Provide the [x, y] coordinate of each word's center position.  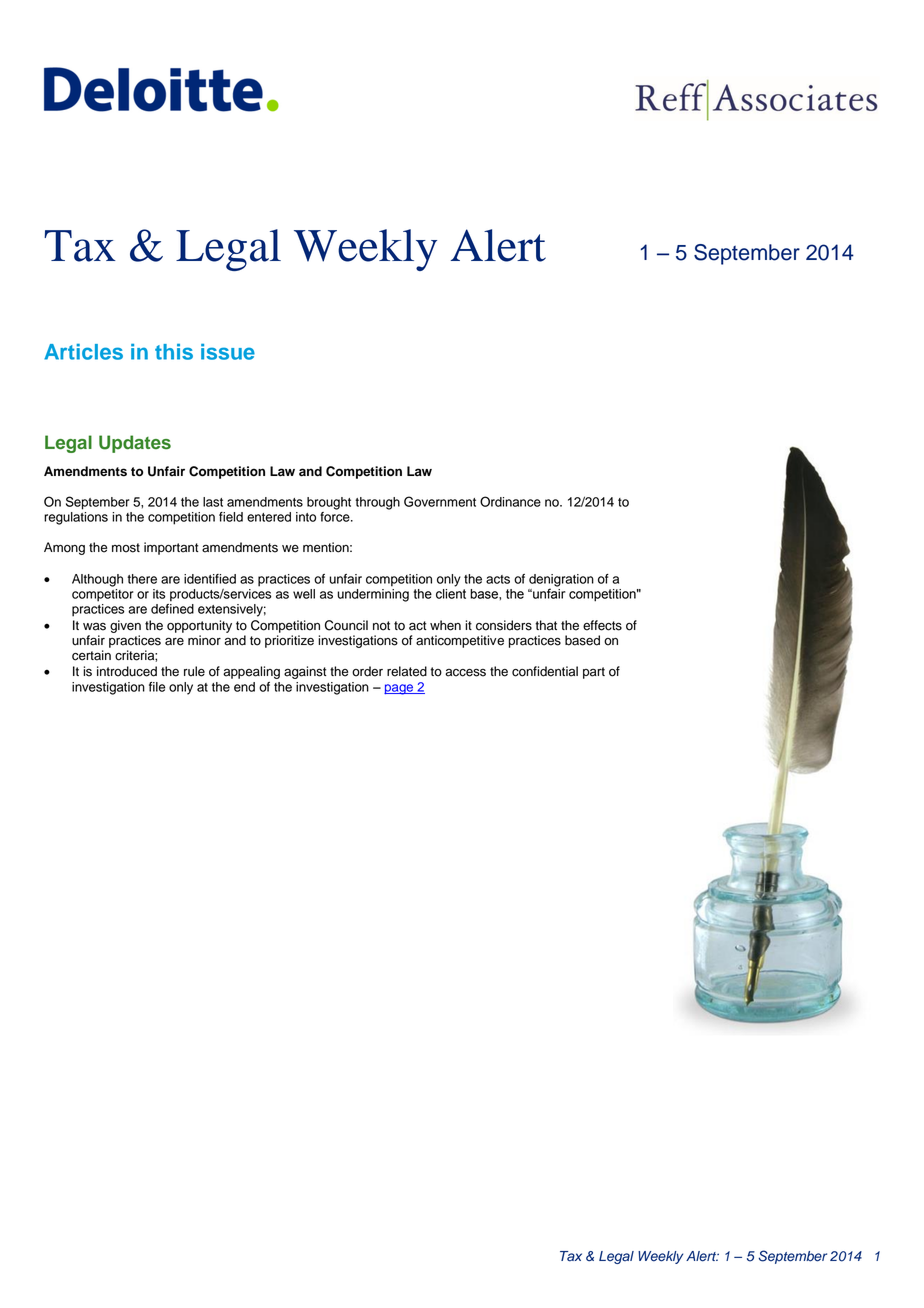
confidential [545, 671]
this [174, 352]
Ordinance [510, 501]
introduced [127, 671]
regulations [76, 518]
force [336, 517]
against [305, 672]
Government [440, 501]
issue [228, 352]
